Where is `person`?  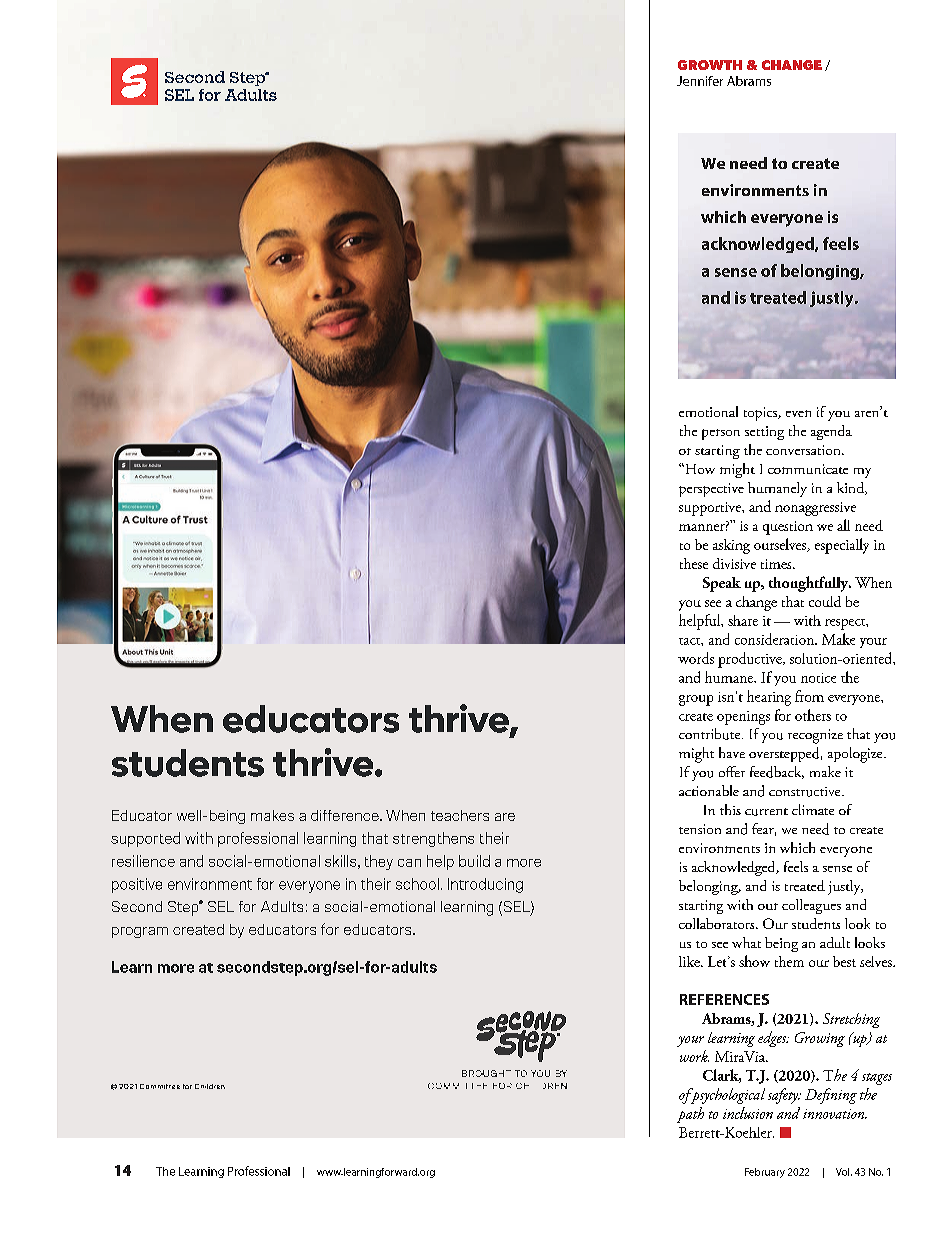
person is located at coordinates (721, 434).
